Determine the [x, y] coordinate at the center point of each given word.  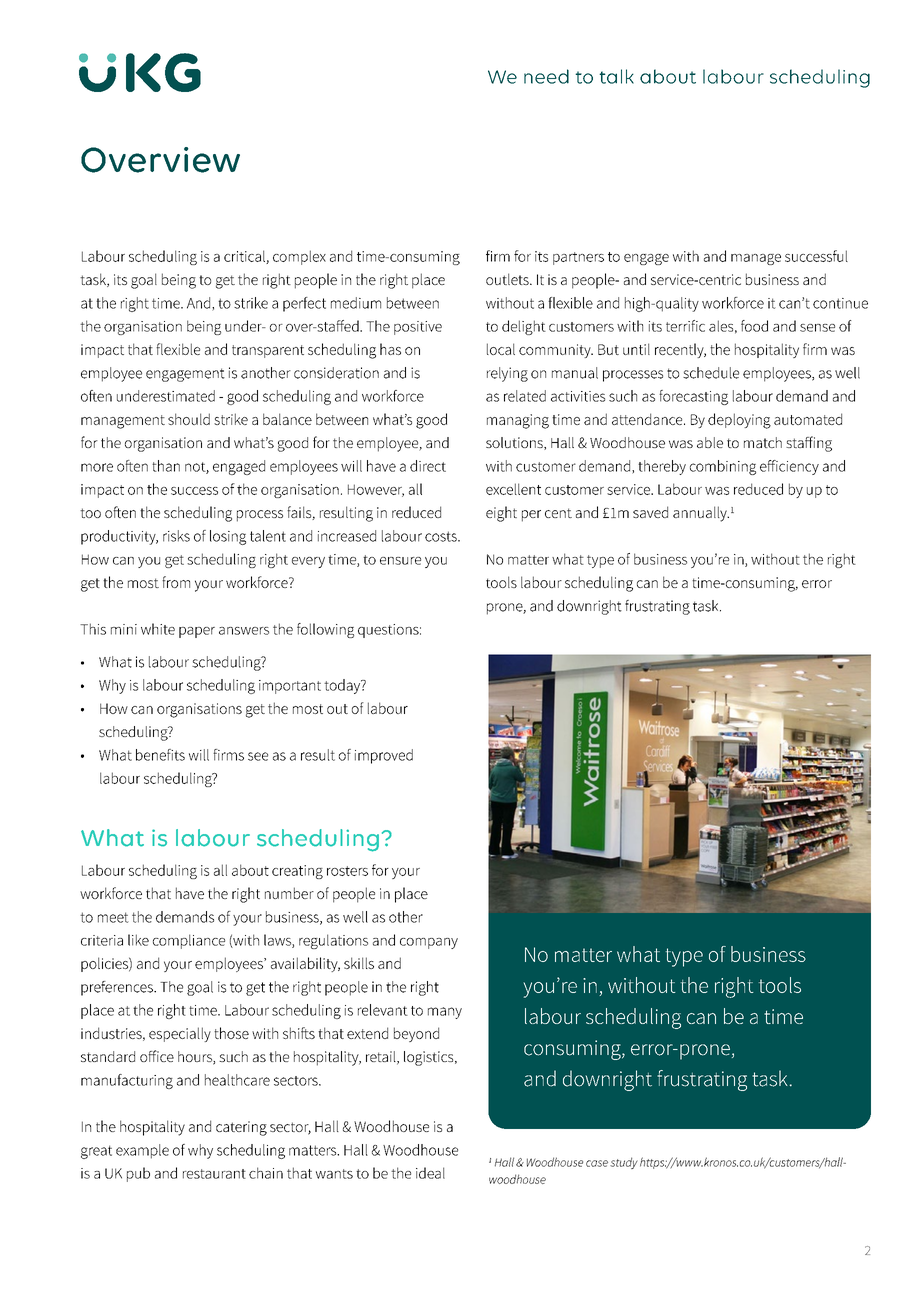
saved [650, 512]
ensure [400, 561]
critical [245, 257]
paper [197, 632]
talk [616, 76]
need [546, 76]
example [142, 1151]
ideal [430, 1173]
